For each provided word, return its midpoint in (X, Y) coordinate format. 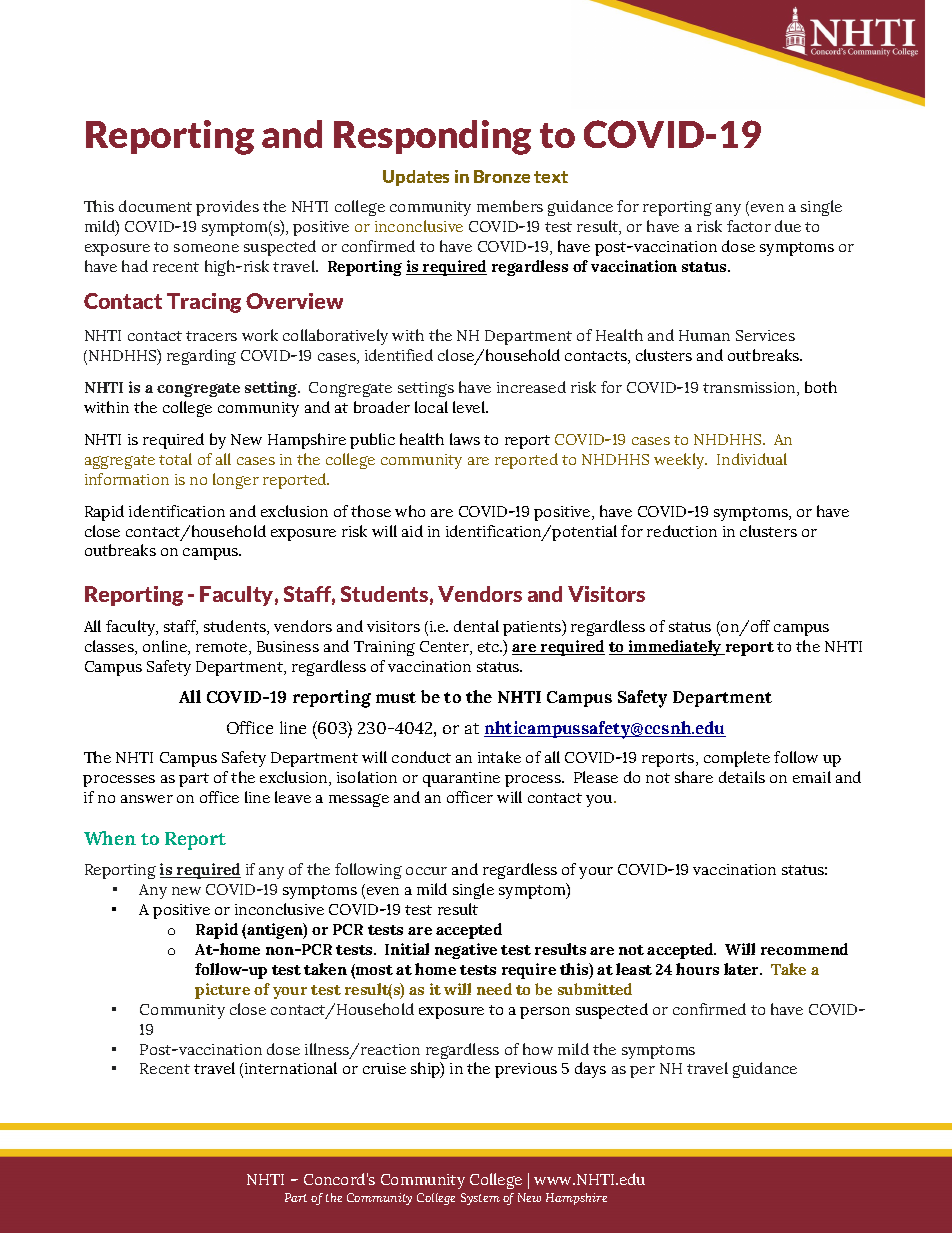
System (480, 1199)
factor (749, 226)
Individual (752, 459)
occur (426, 871)
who (410, 511)
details (742, 777)
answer (147, 799)
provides (227, 208)
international (291, 1068)
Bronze (502, 176)
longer (236, 481)
